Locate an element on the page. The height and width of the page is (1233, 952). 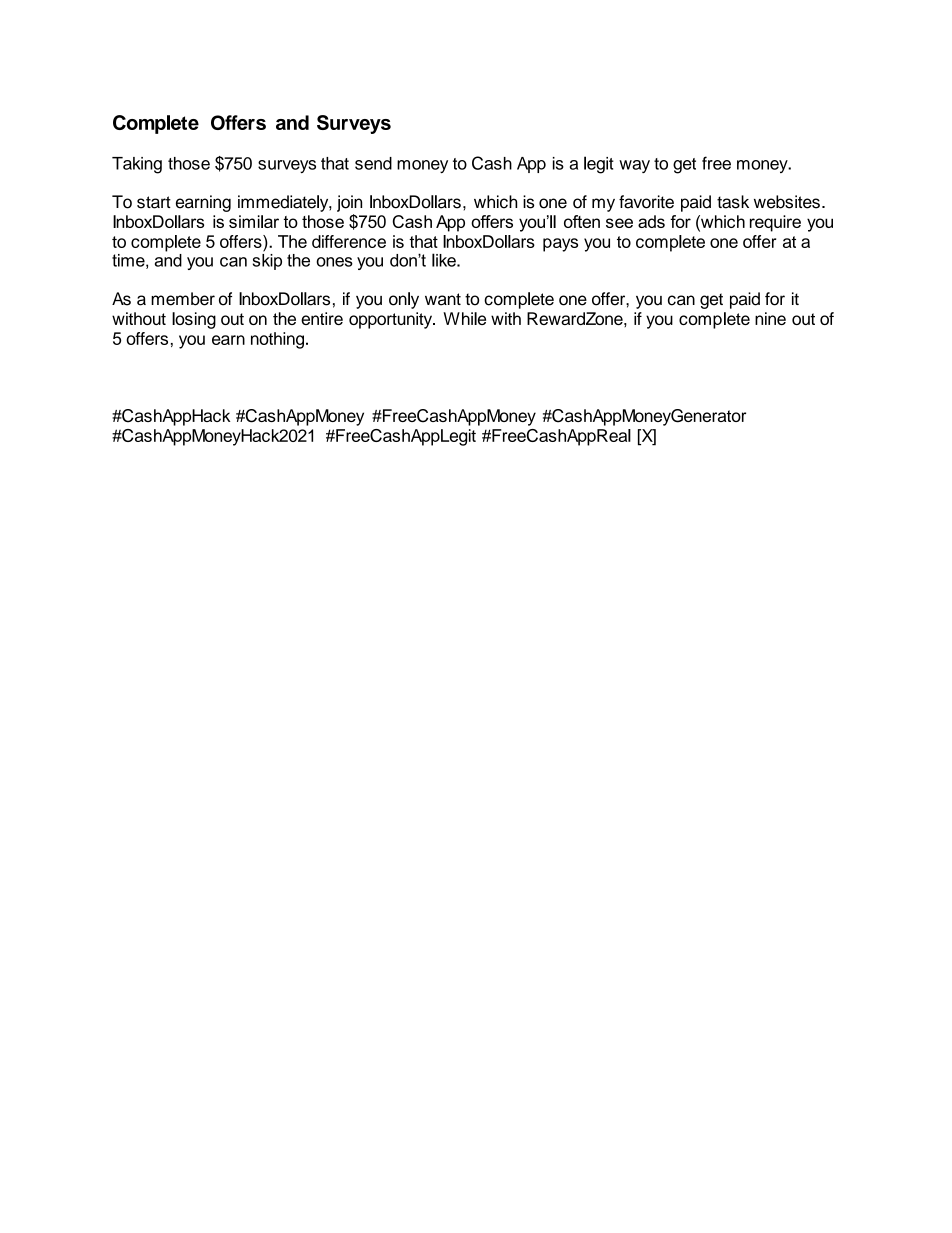
require is located at coordinates (775, 223).
